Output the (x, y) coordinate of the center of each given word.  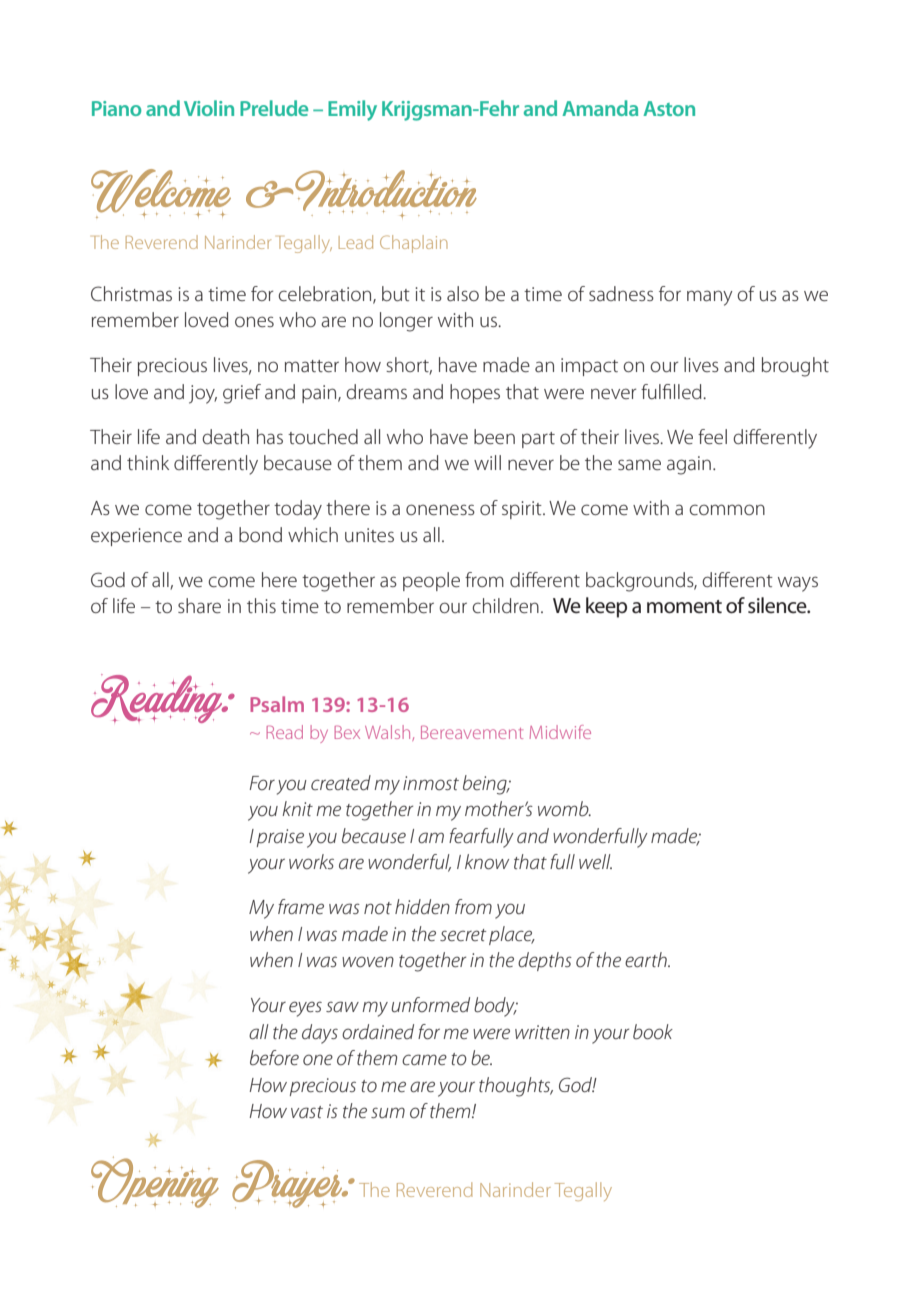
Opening (155, 1182)
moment (684, 607)
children (505, 605)
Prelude (274, 108)
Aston (669, 108)
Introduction (386, 194)
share (199, 605)
